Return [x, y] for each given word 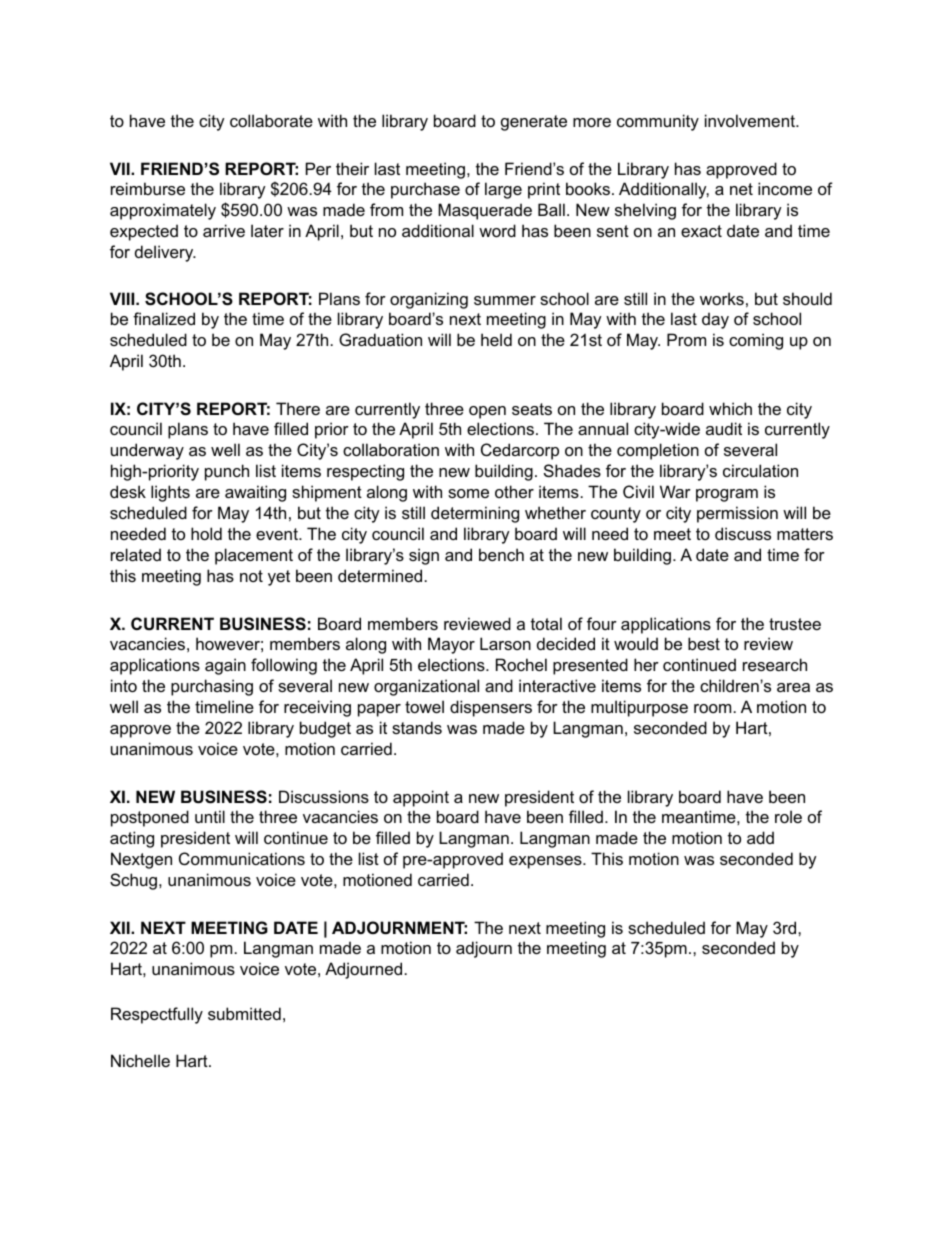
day [715, 320]
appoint [421, 798]
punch [227, 472]
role [788, 816]
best [704, 643]
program [727, 495]
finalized [164, 318]
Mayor [451, 645]
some [468, 493]
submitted [244, 1013]
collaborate [271, 120]
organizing [429, 300]
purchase [425, 190]
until [210, 816]
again [225, 666]
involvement [751, 120]
